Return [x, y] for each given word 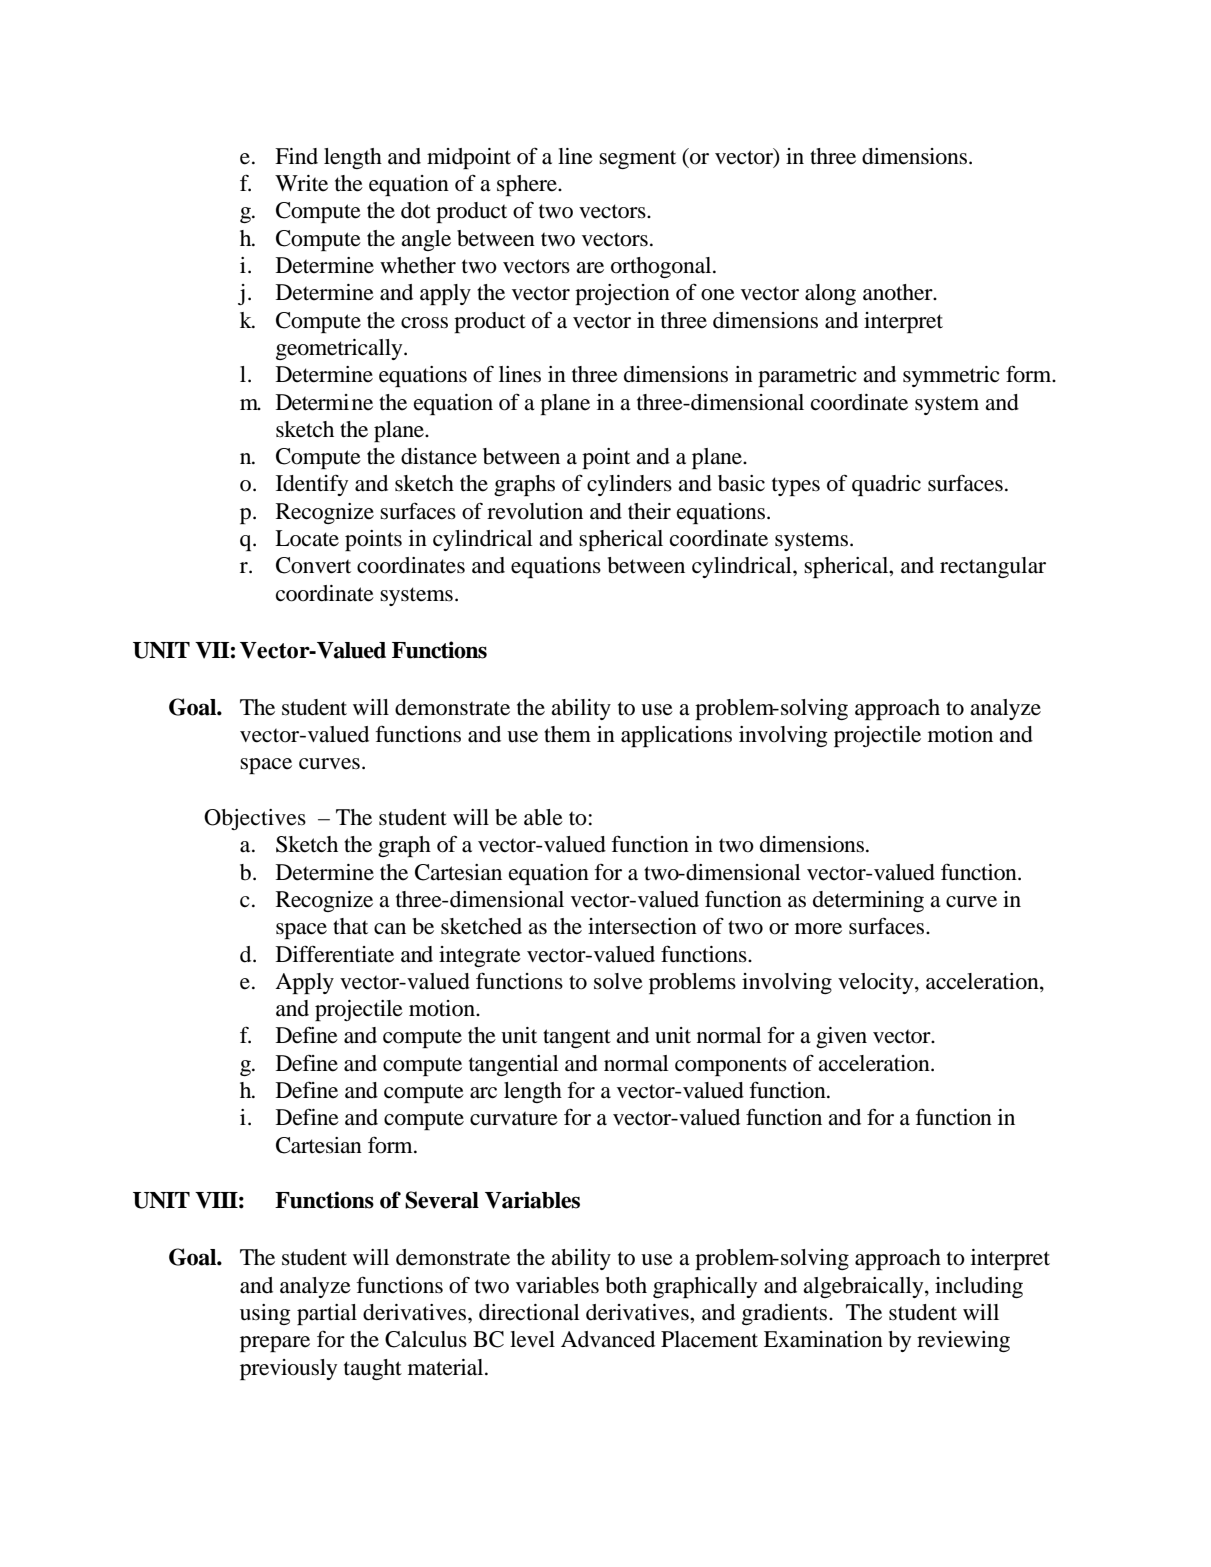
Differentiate [335, 954]
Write [301, 183]
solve [618, 981]
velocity [877, 983]
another [899, 292]
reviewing [963, 1341]
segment [637, 159]
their [649, 511]
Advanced [608, 1339]
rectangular [993, 567]
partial [327, 1314]
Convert [313, 565]
